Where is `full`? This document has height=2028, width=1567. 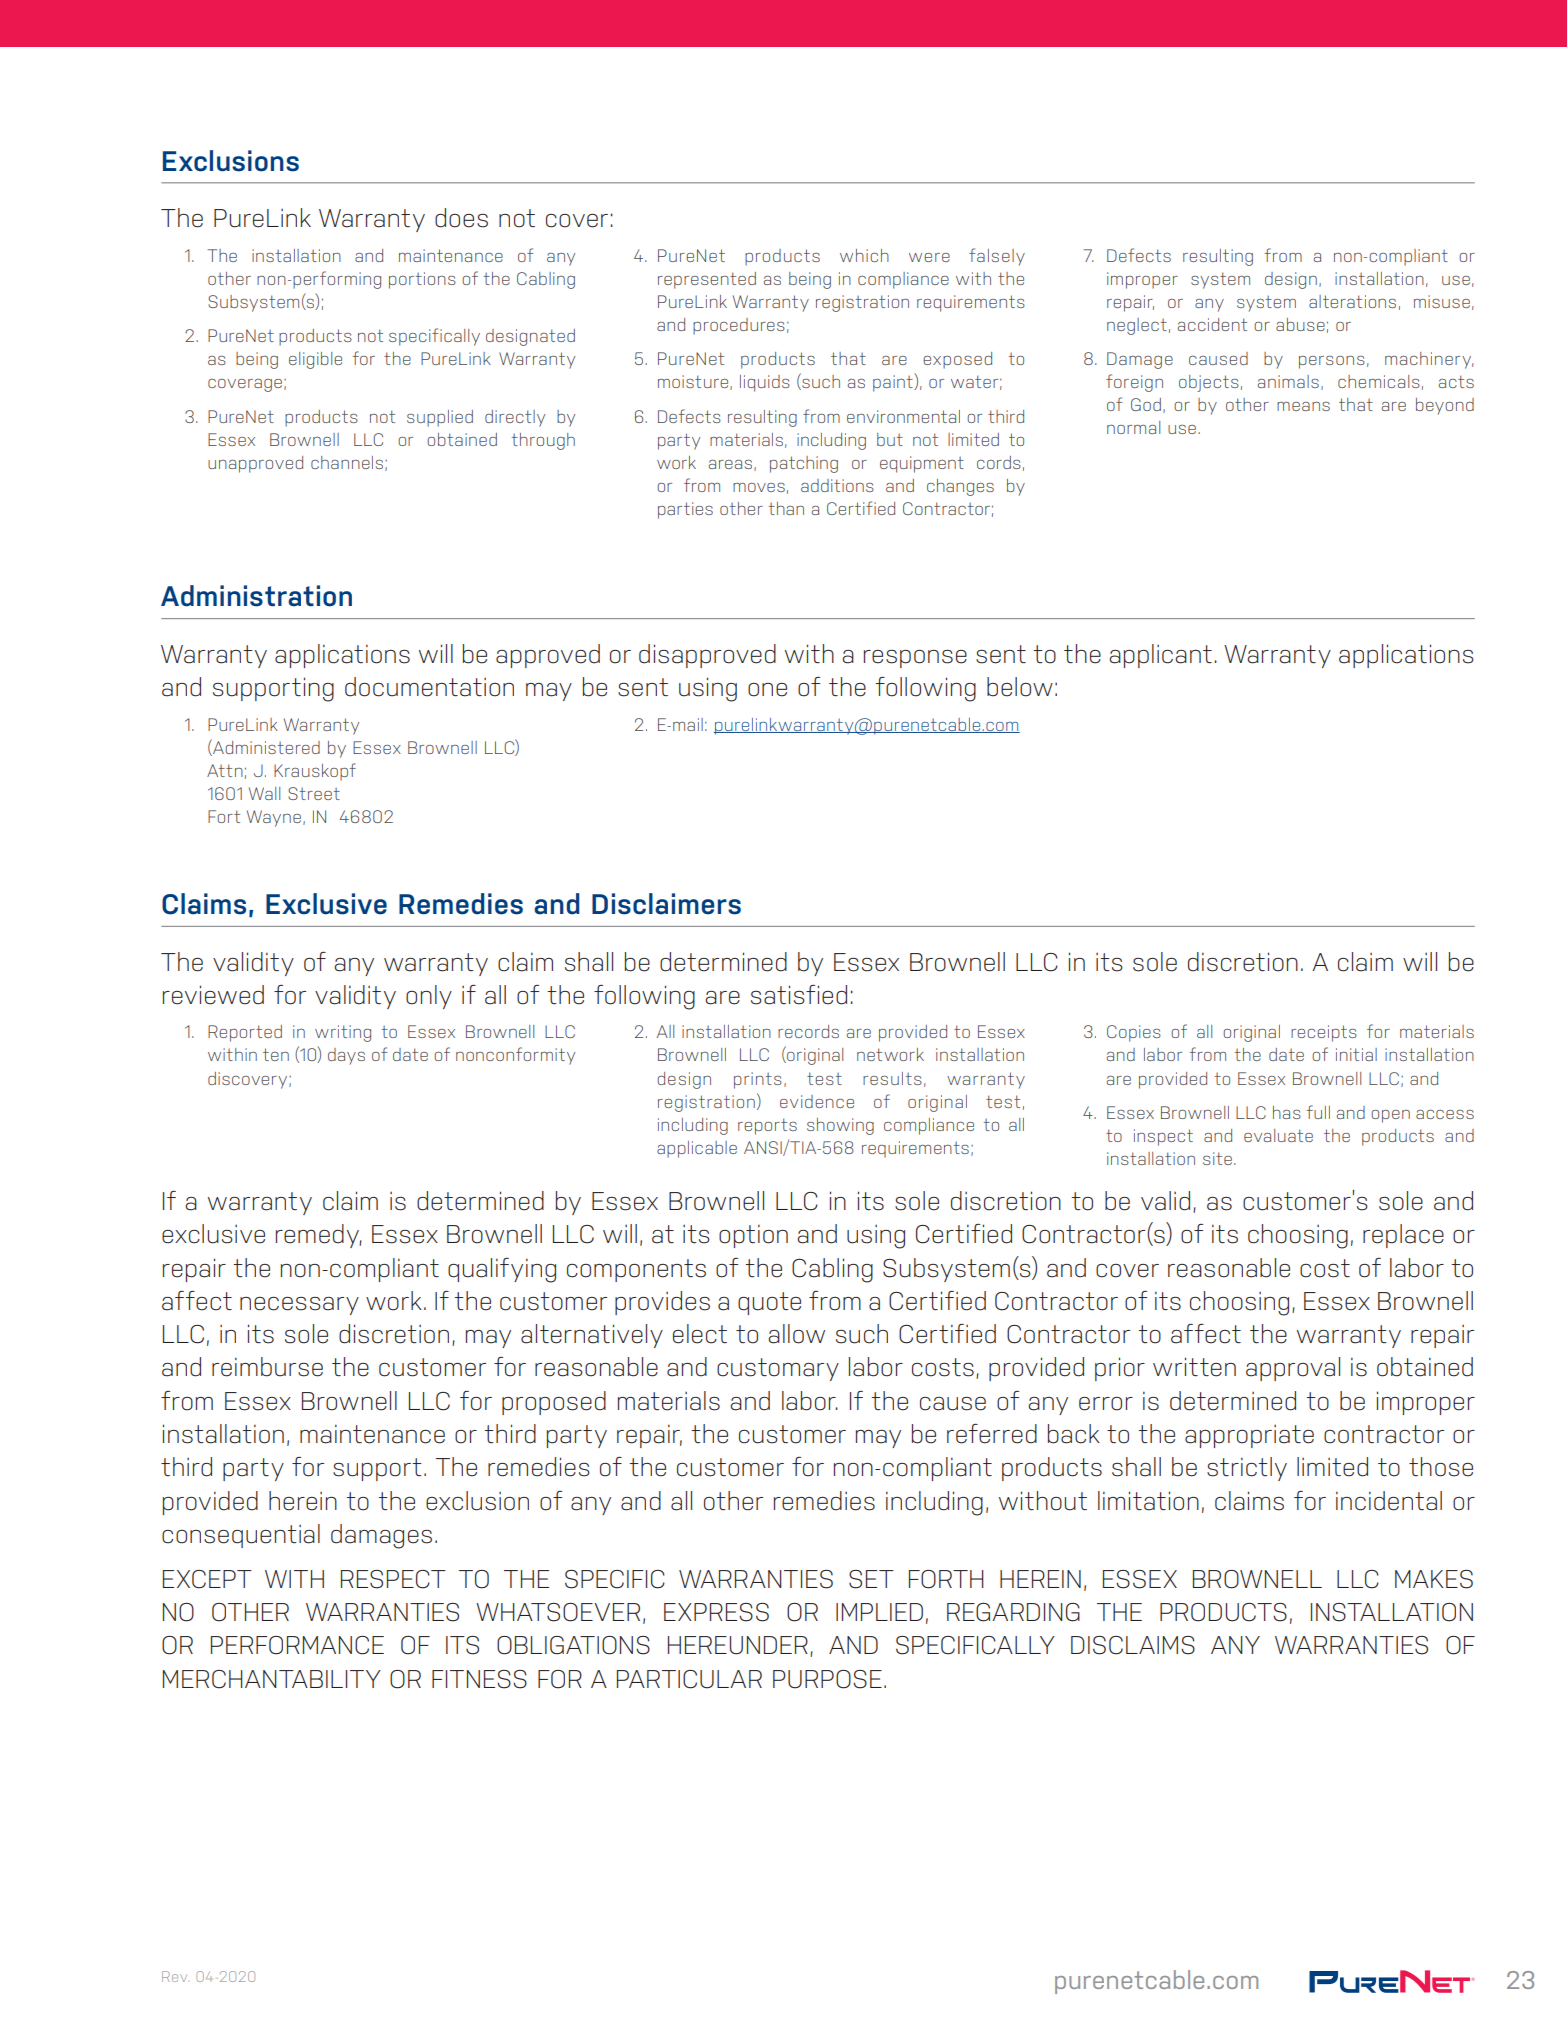 full is located at coordinates (1318, 1112).
